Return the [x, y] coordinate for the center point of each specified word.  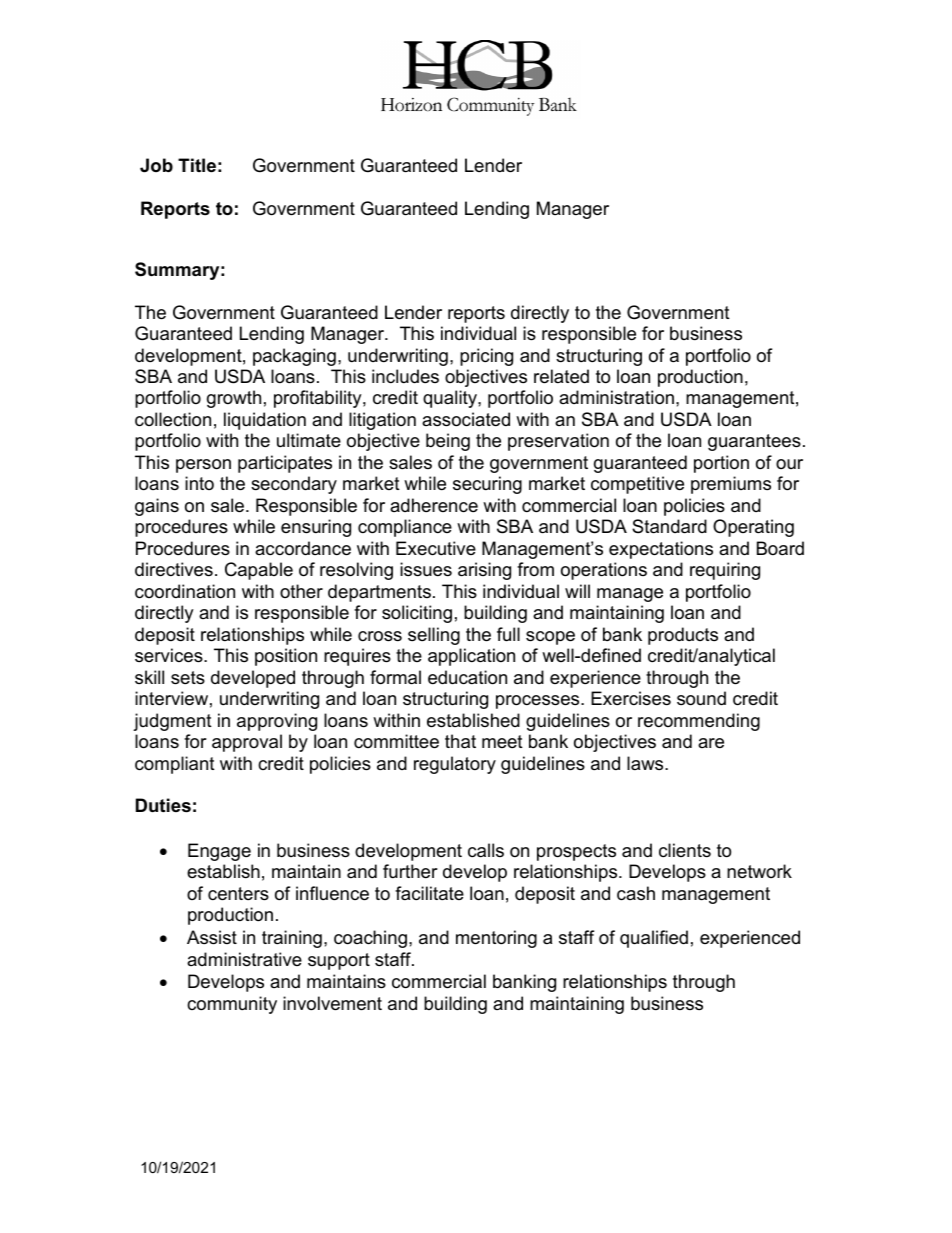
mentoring [496, 939]
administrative [244, 959]
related [561, 376]
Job [156, 165]
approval [247, 743]
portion [721, 464]
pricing [486, 357]
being [448, 442]
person [203, 466]
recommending [699, 722]
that [460, 741]
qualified [654, 939]
